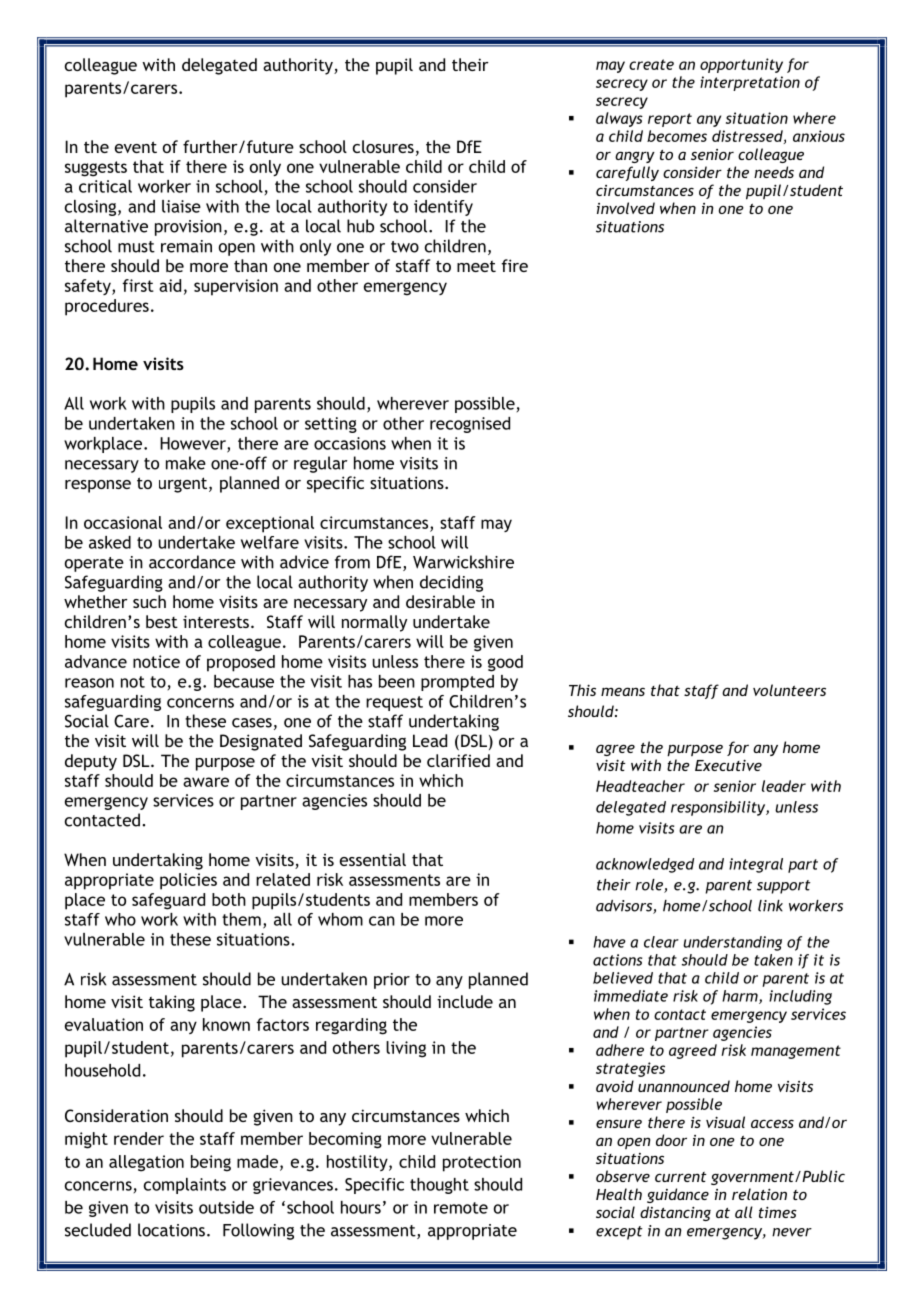 This screenshot has width=924, height=1308. Describe the element at coordinates (457, 683) in the screenshot. I see `prompted` at that location.
